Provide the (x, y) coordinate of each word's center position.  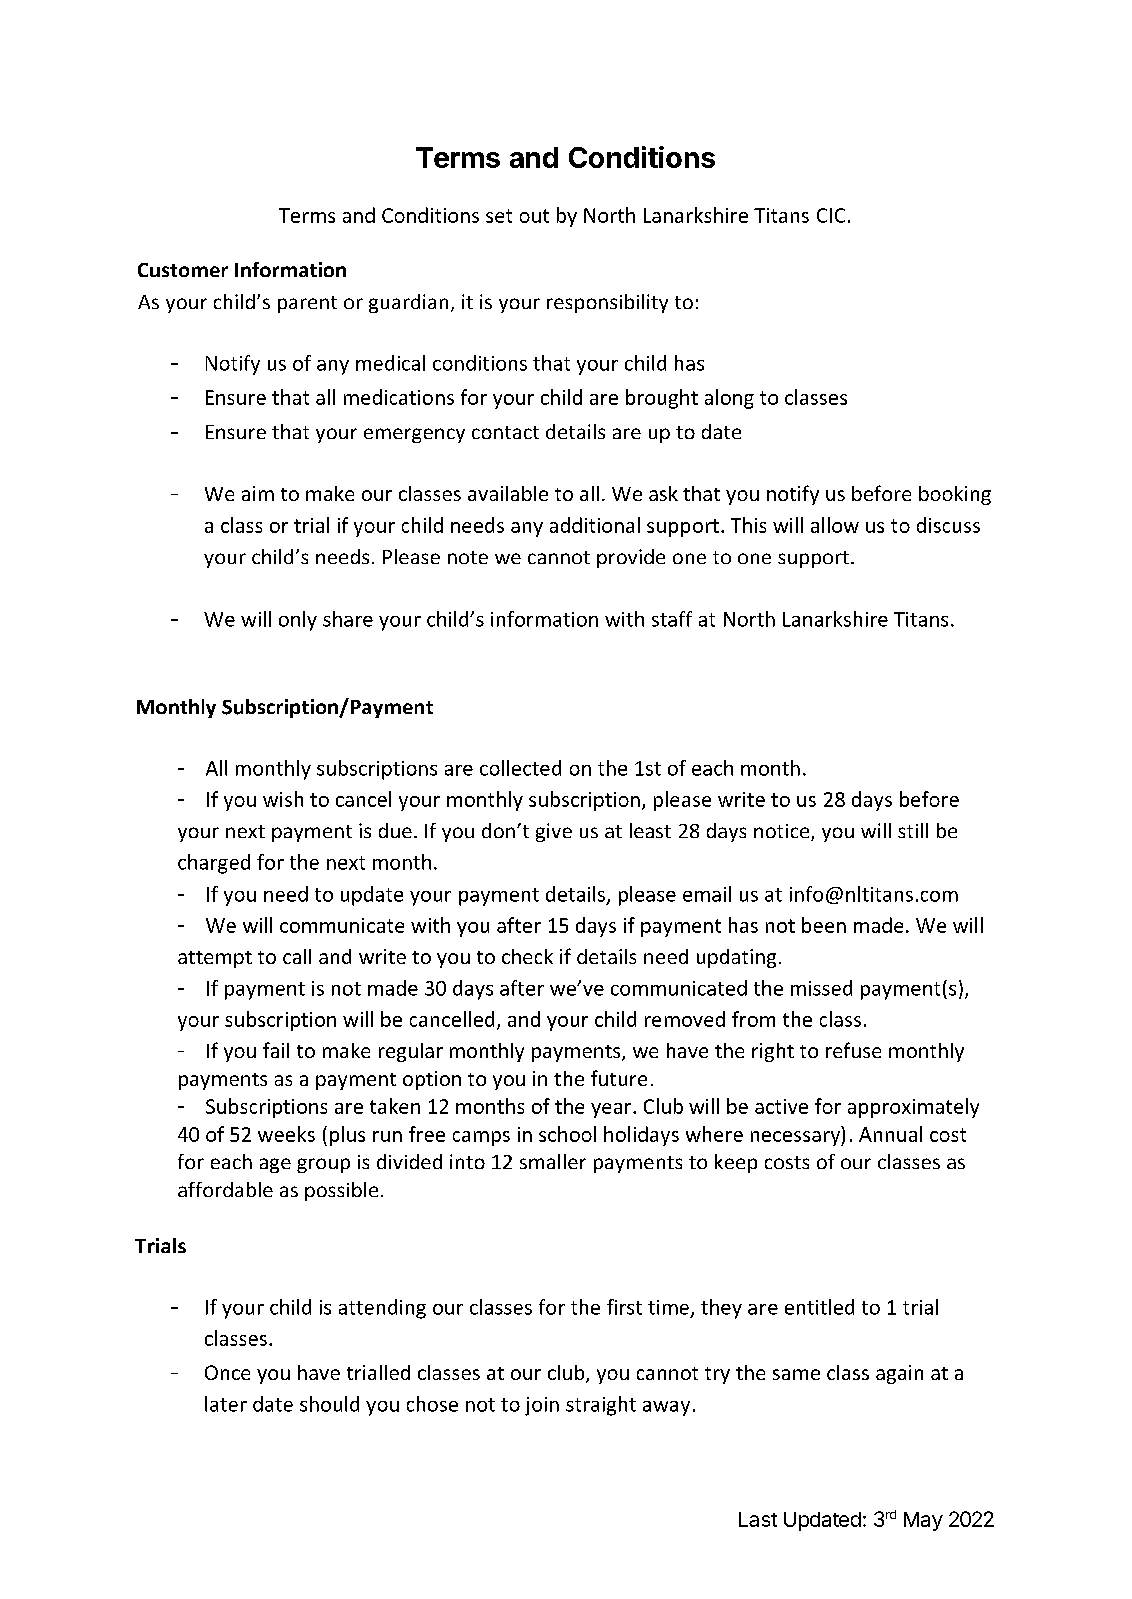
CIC (831, 215)
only (298, 621)
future (619, 1078)
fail (276, 1050)
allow (835, 525)
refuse (853, 1050)
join (542, 1406)
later (226, 1404)
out (534, 216)
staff (672, 619)
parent (307, 304)
